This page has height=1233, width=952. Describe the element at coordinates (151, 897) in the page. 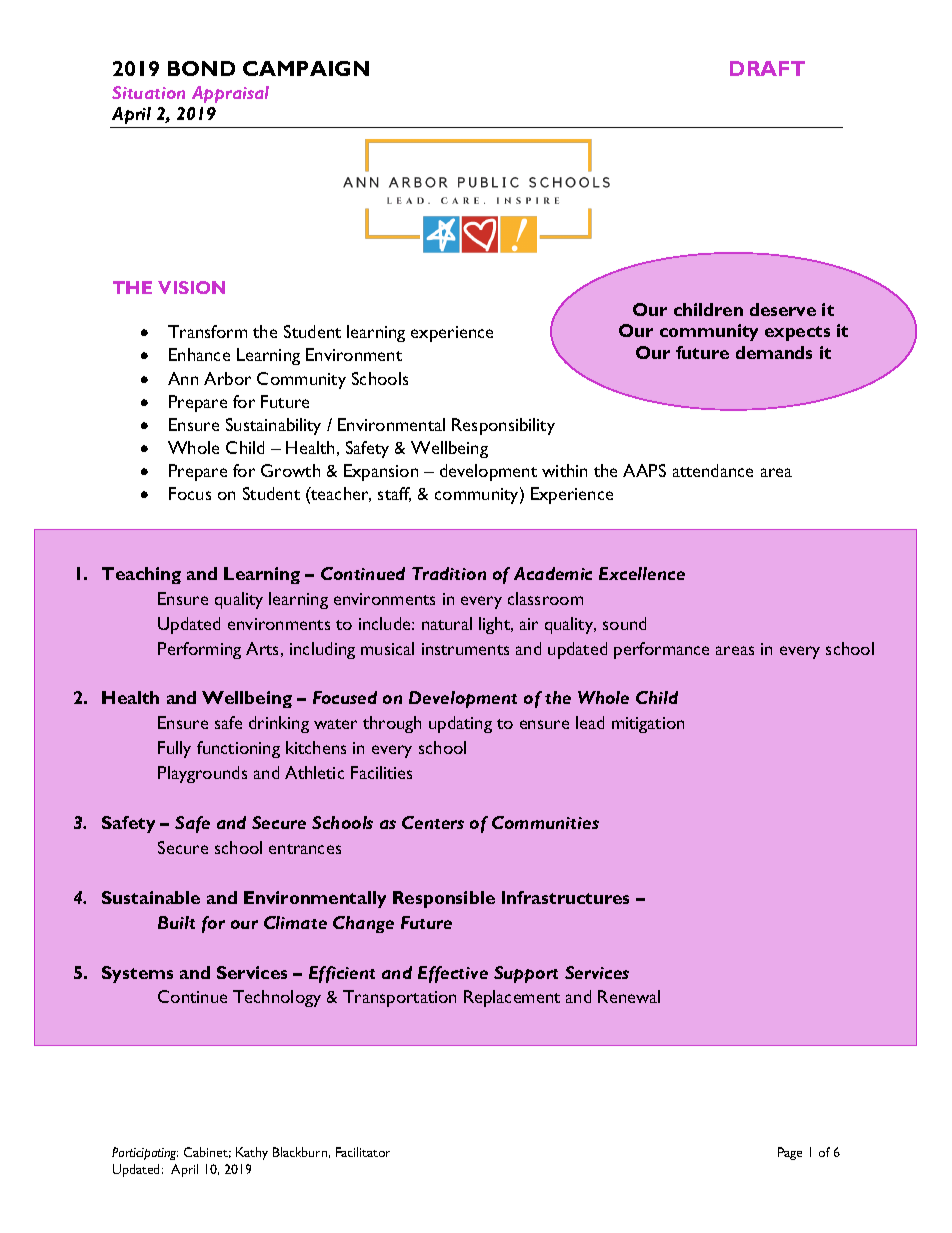

I see `Sustainable` at that location.
